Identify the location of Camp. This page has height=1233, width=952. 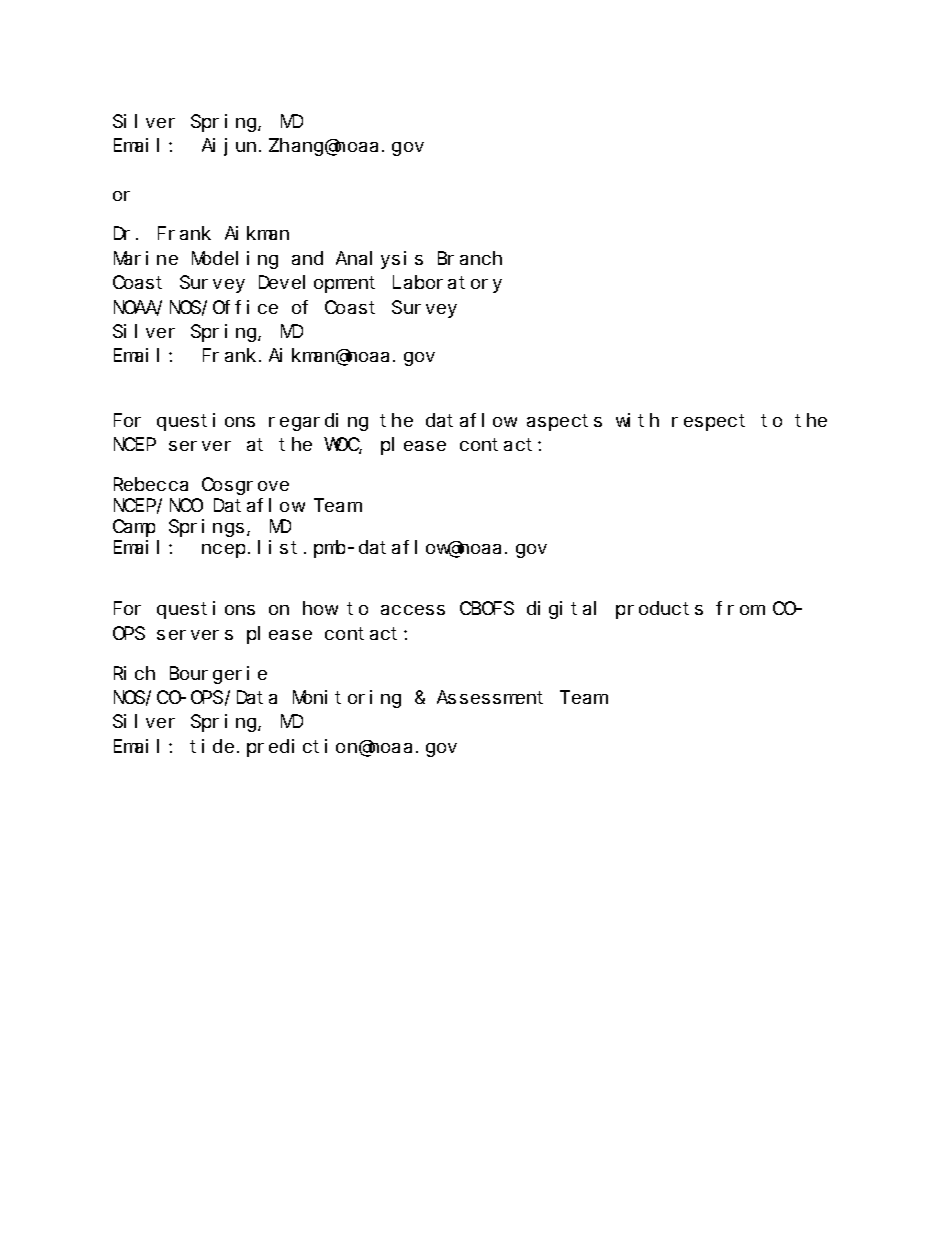
(134, 528).
